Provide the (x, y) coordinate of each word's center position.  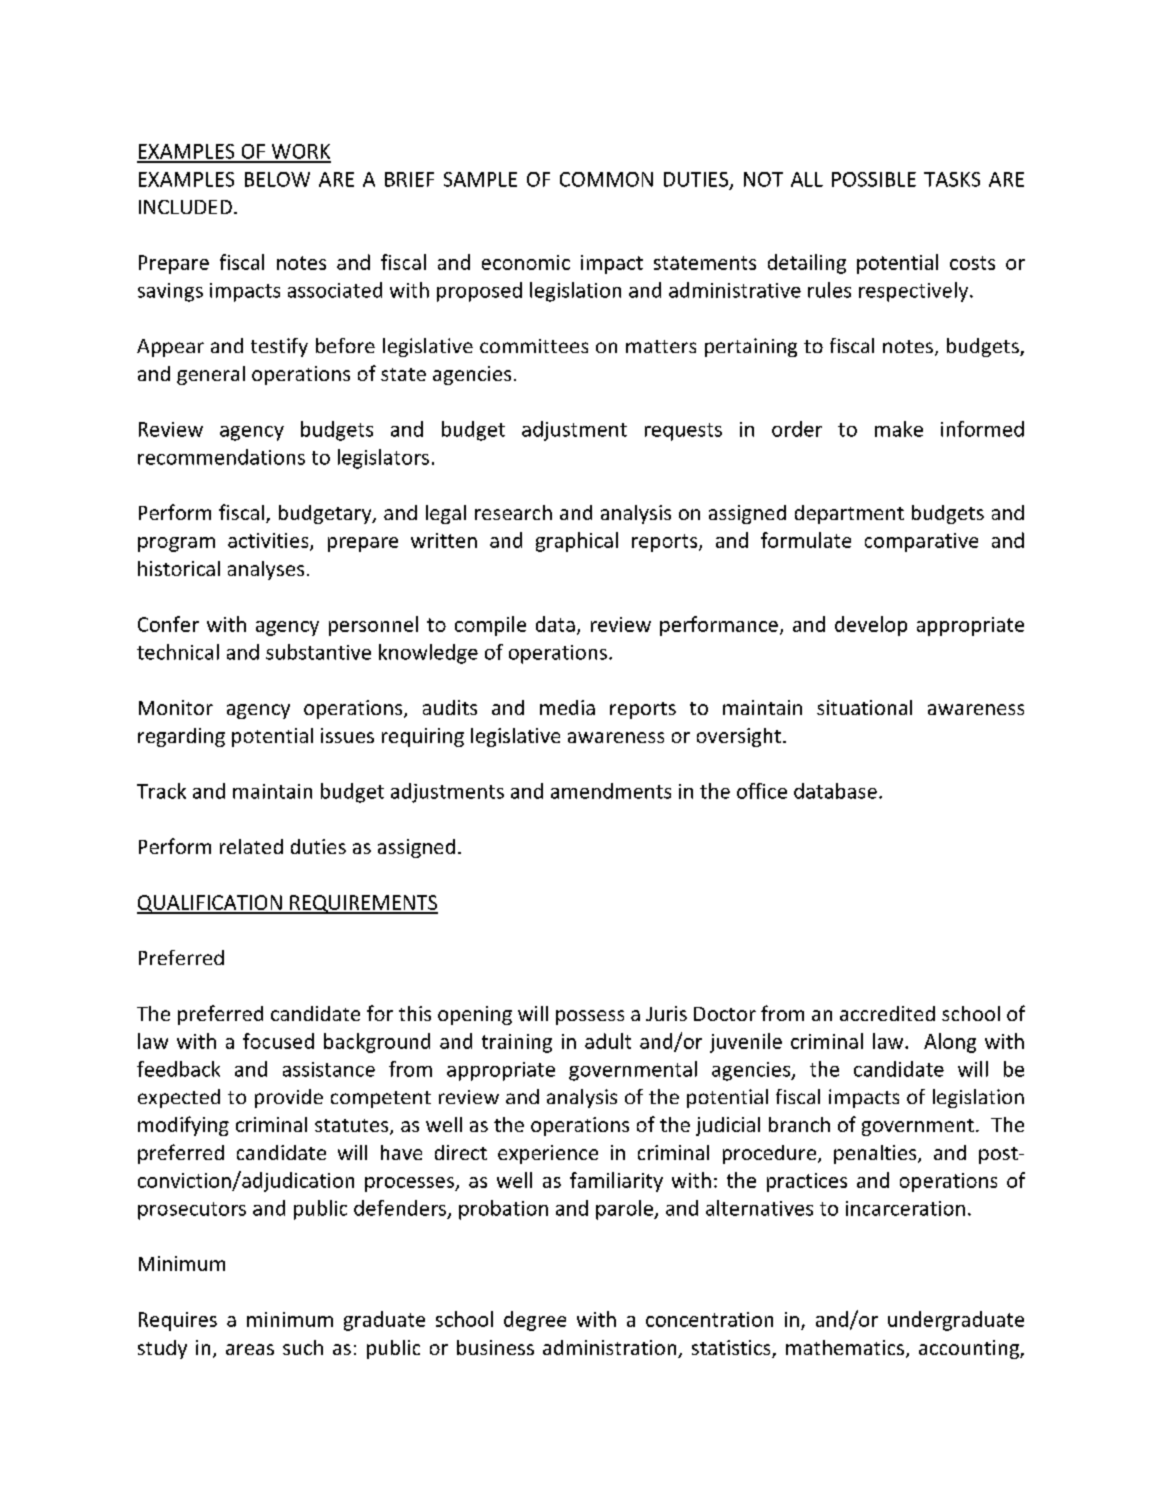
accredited (887, 1013)
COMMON (606, 179)
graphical (577, 542)
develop (871, 626)
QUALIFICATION (210, 904)
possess (590, 1017)
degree (535, 1321)
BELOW (277, 179)
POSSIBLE (874, 179)
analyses (266, 570)
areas (250, 1349)
